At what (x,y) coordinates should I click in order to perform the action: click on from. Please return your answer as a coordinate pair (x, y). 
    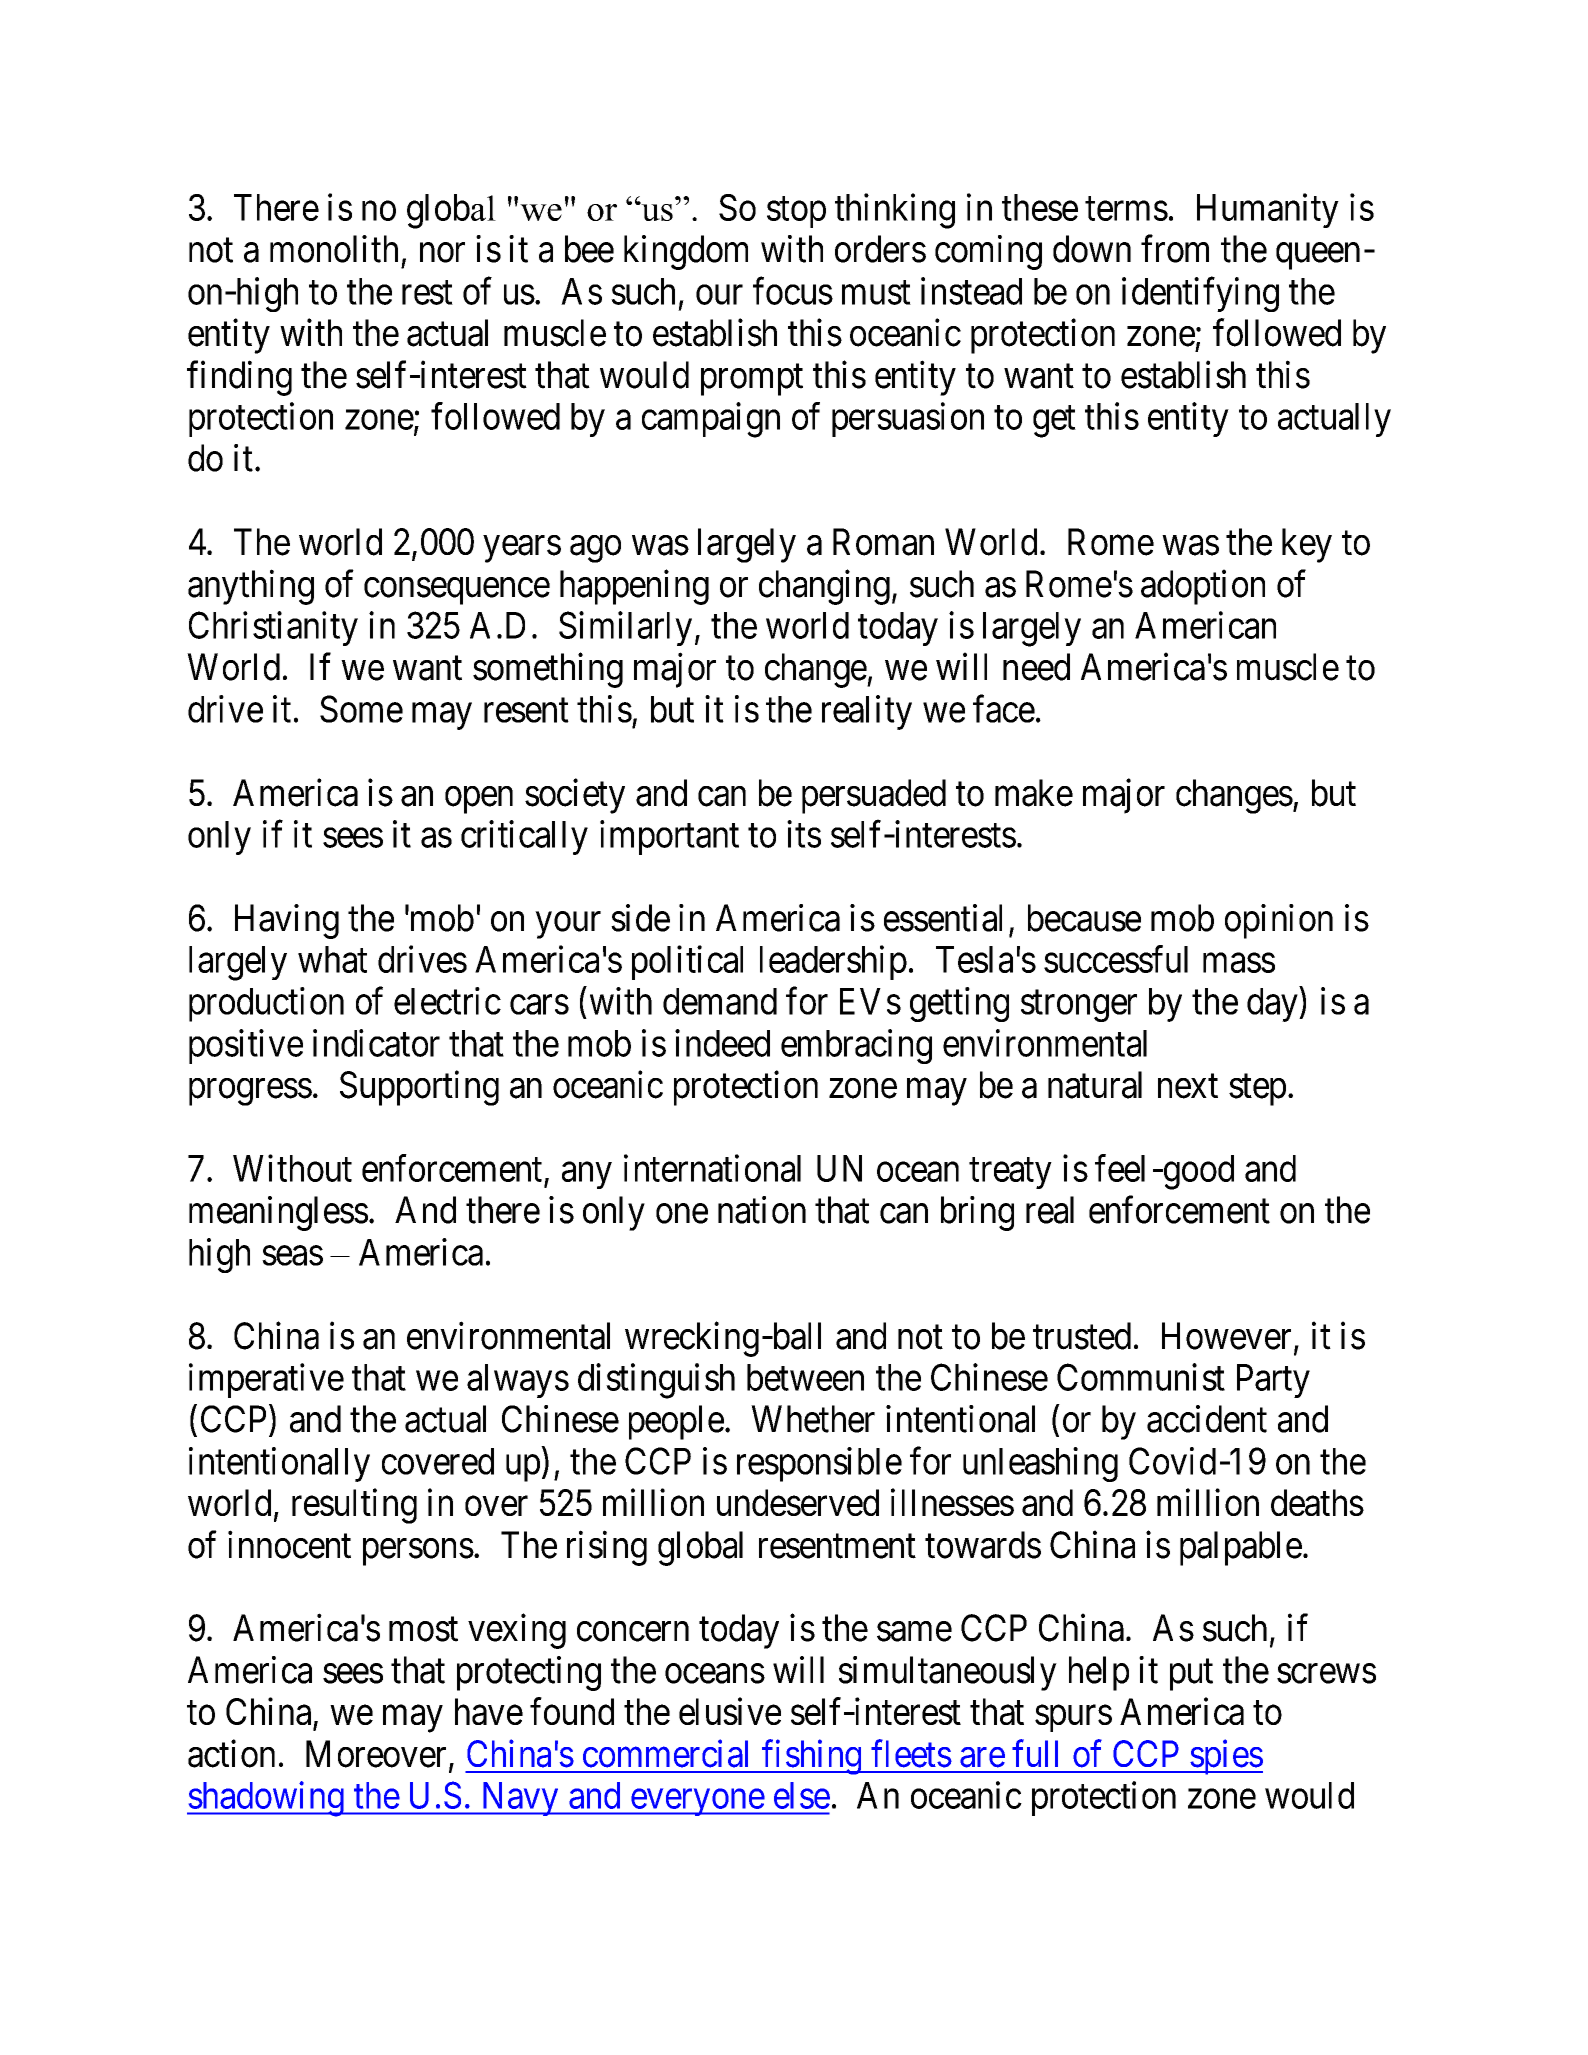
    Looking at the image, I should click on (1175, 249).
